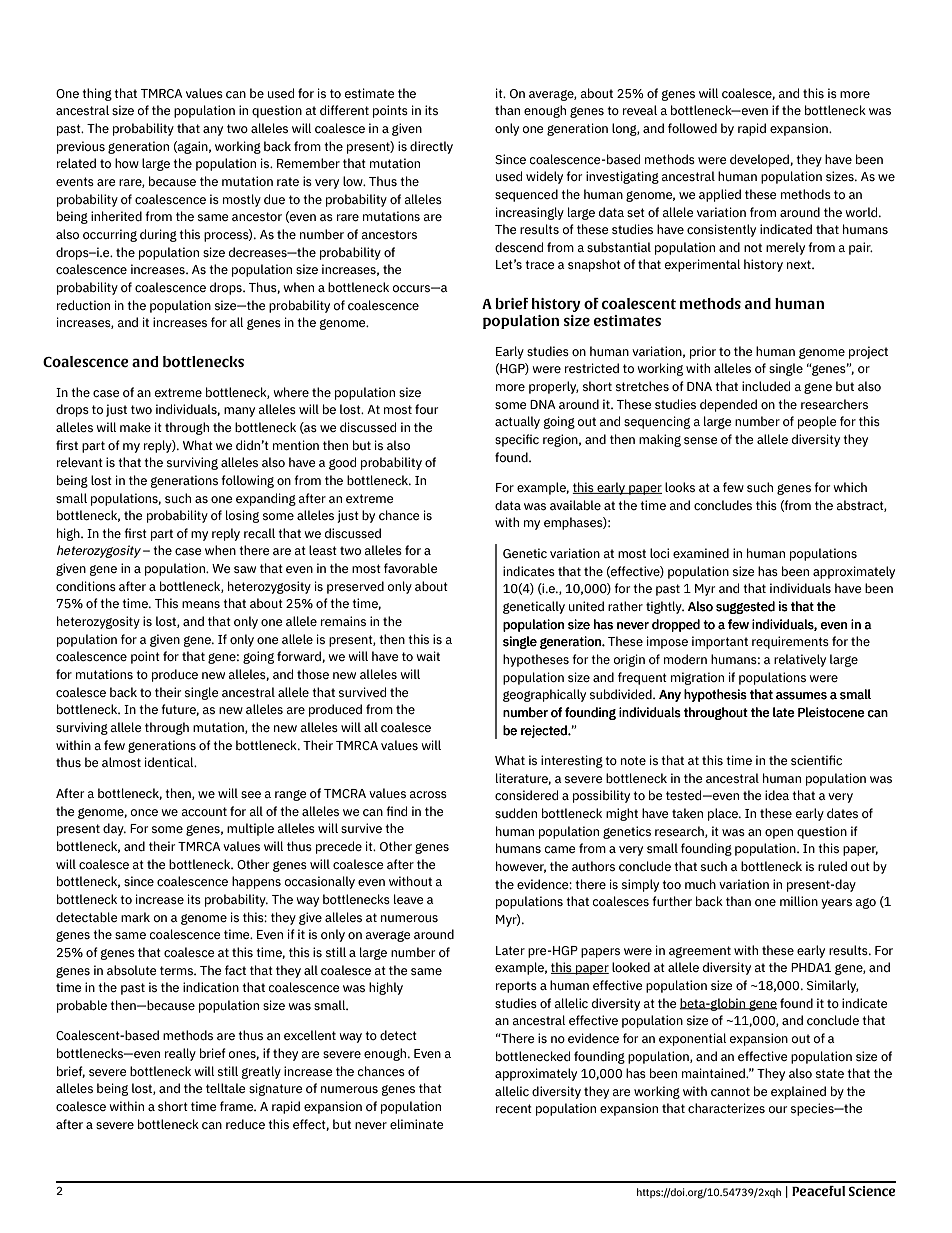 The height and width of the document is (1233, 952). What do you see at coordinates (245, 1124) in the document?
I see `reduce` at bounding box center [245, 1124].
